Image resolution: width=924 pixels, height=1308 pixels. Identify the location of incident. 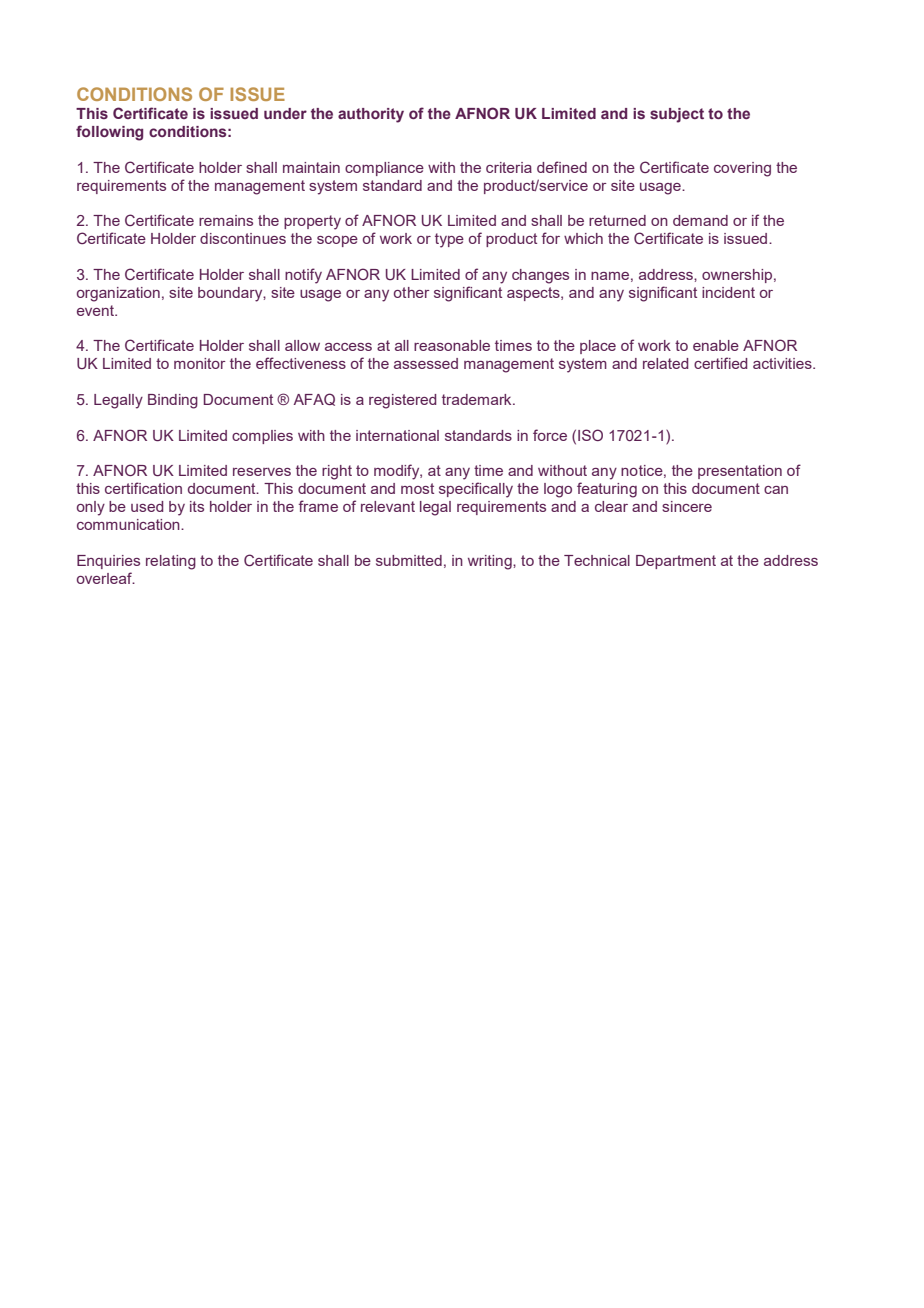
(728, 292).
